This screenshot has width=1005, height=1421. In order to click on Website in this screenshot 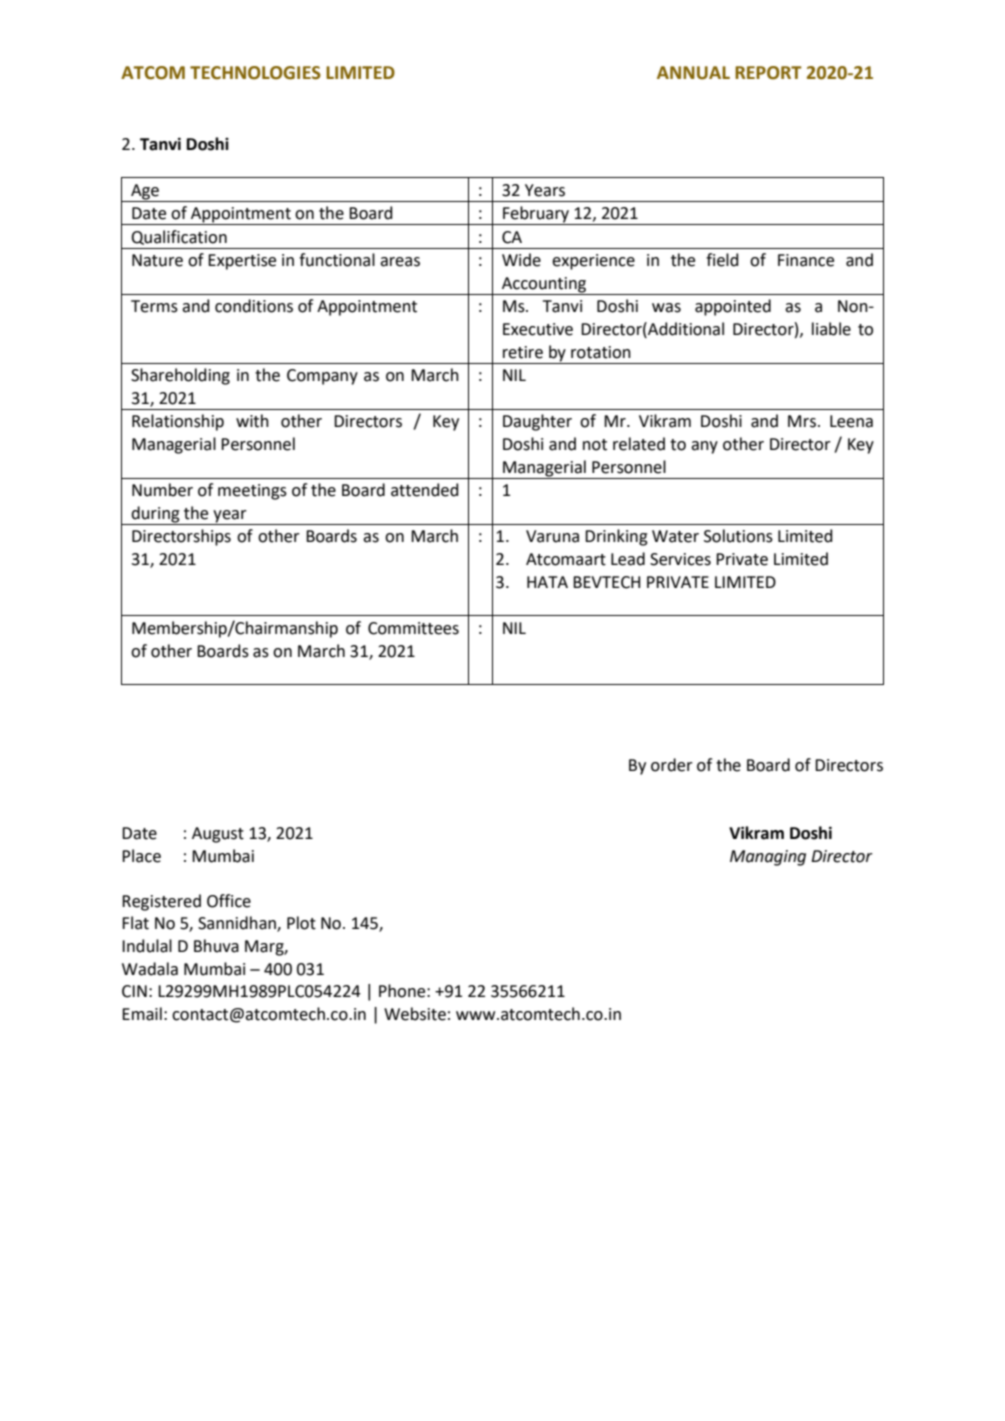, I will do `click(415, 1014)`.
